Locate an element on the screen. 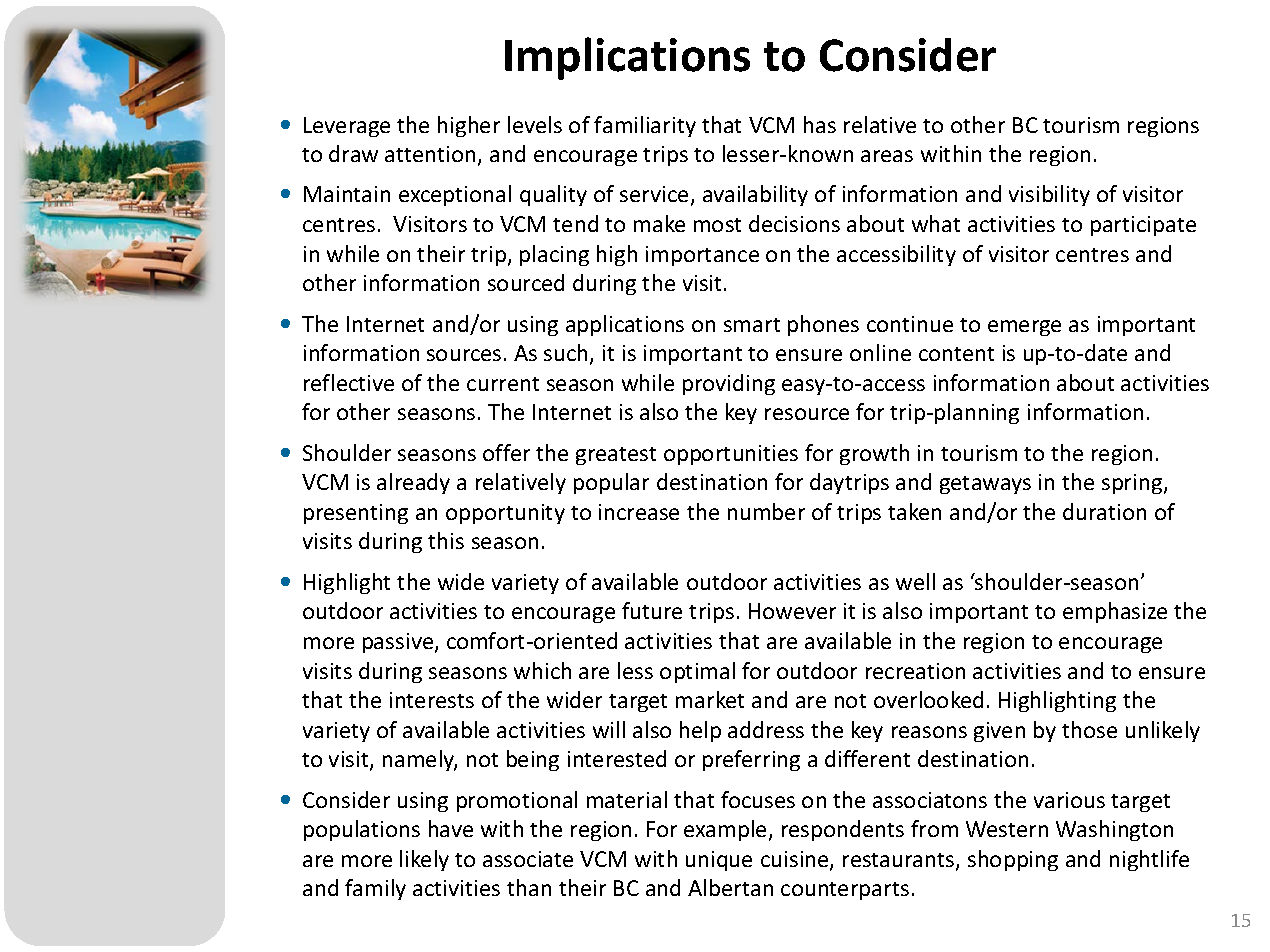 Image resolution: width=1270 pixels, height=952 pixels. those is located at coordinates (1089, 729).
